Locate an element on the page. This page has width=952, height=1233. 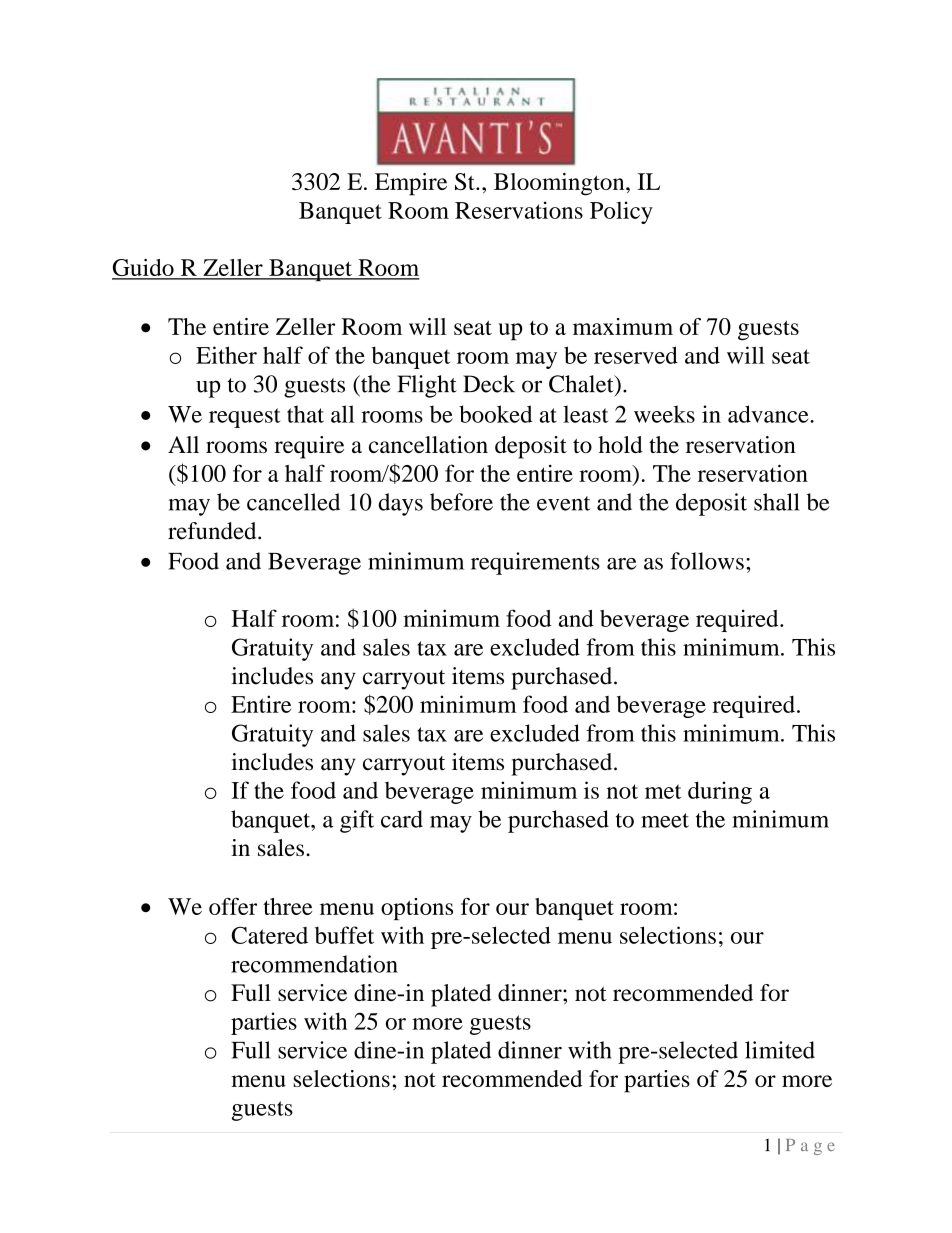
recommendation is located at coordinates (314, 964).
